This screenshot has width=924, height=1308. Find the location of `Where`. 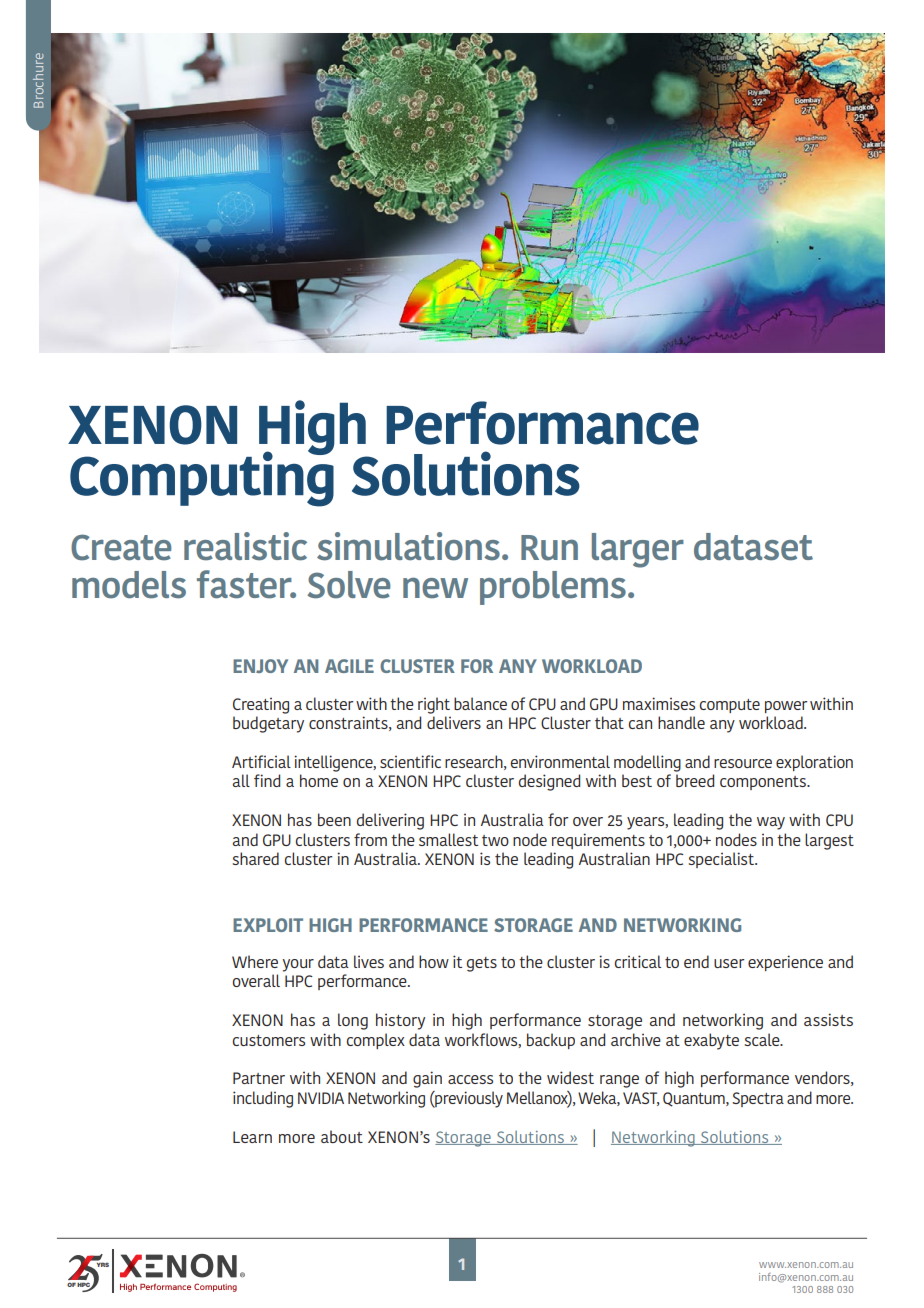

Where is located at coordinates (255, 961).
